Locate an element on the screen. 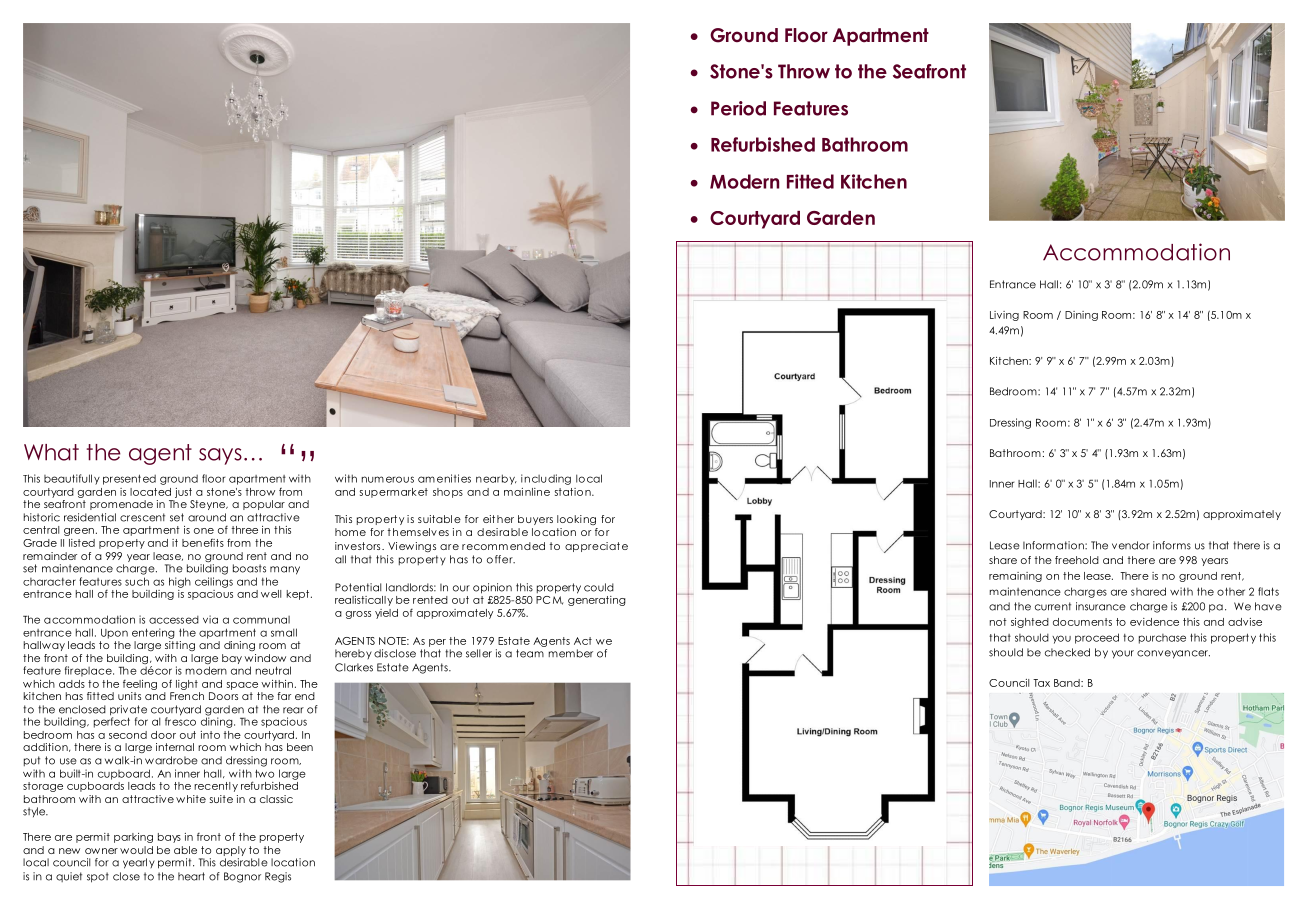  Regis is located at coordinates (278, 877).
